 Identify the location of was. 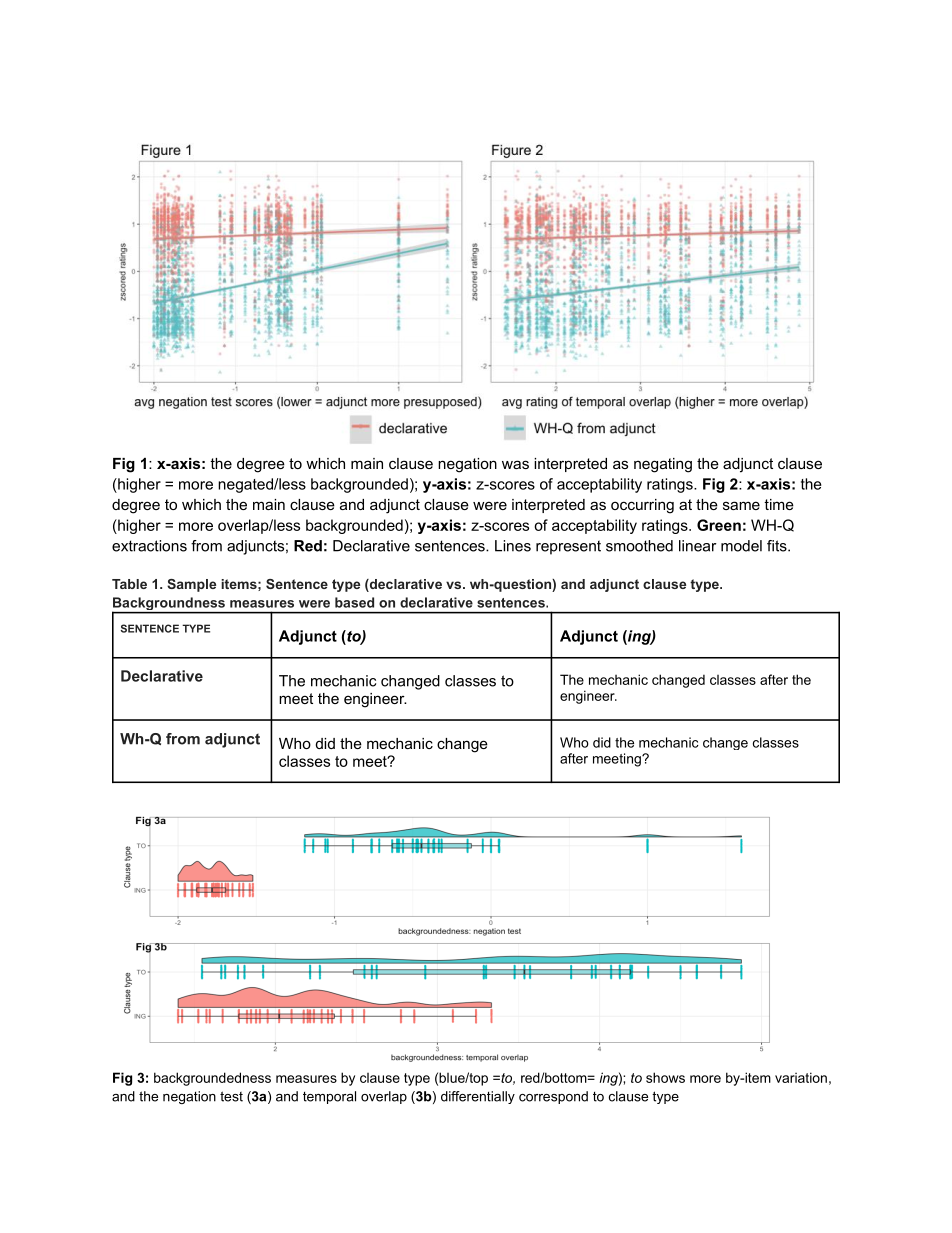
(515, 464).
